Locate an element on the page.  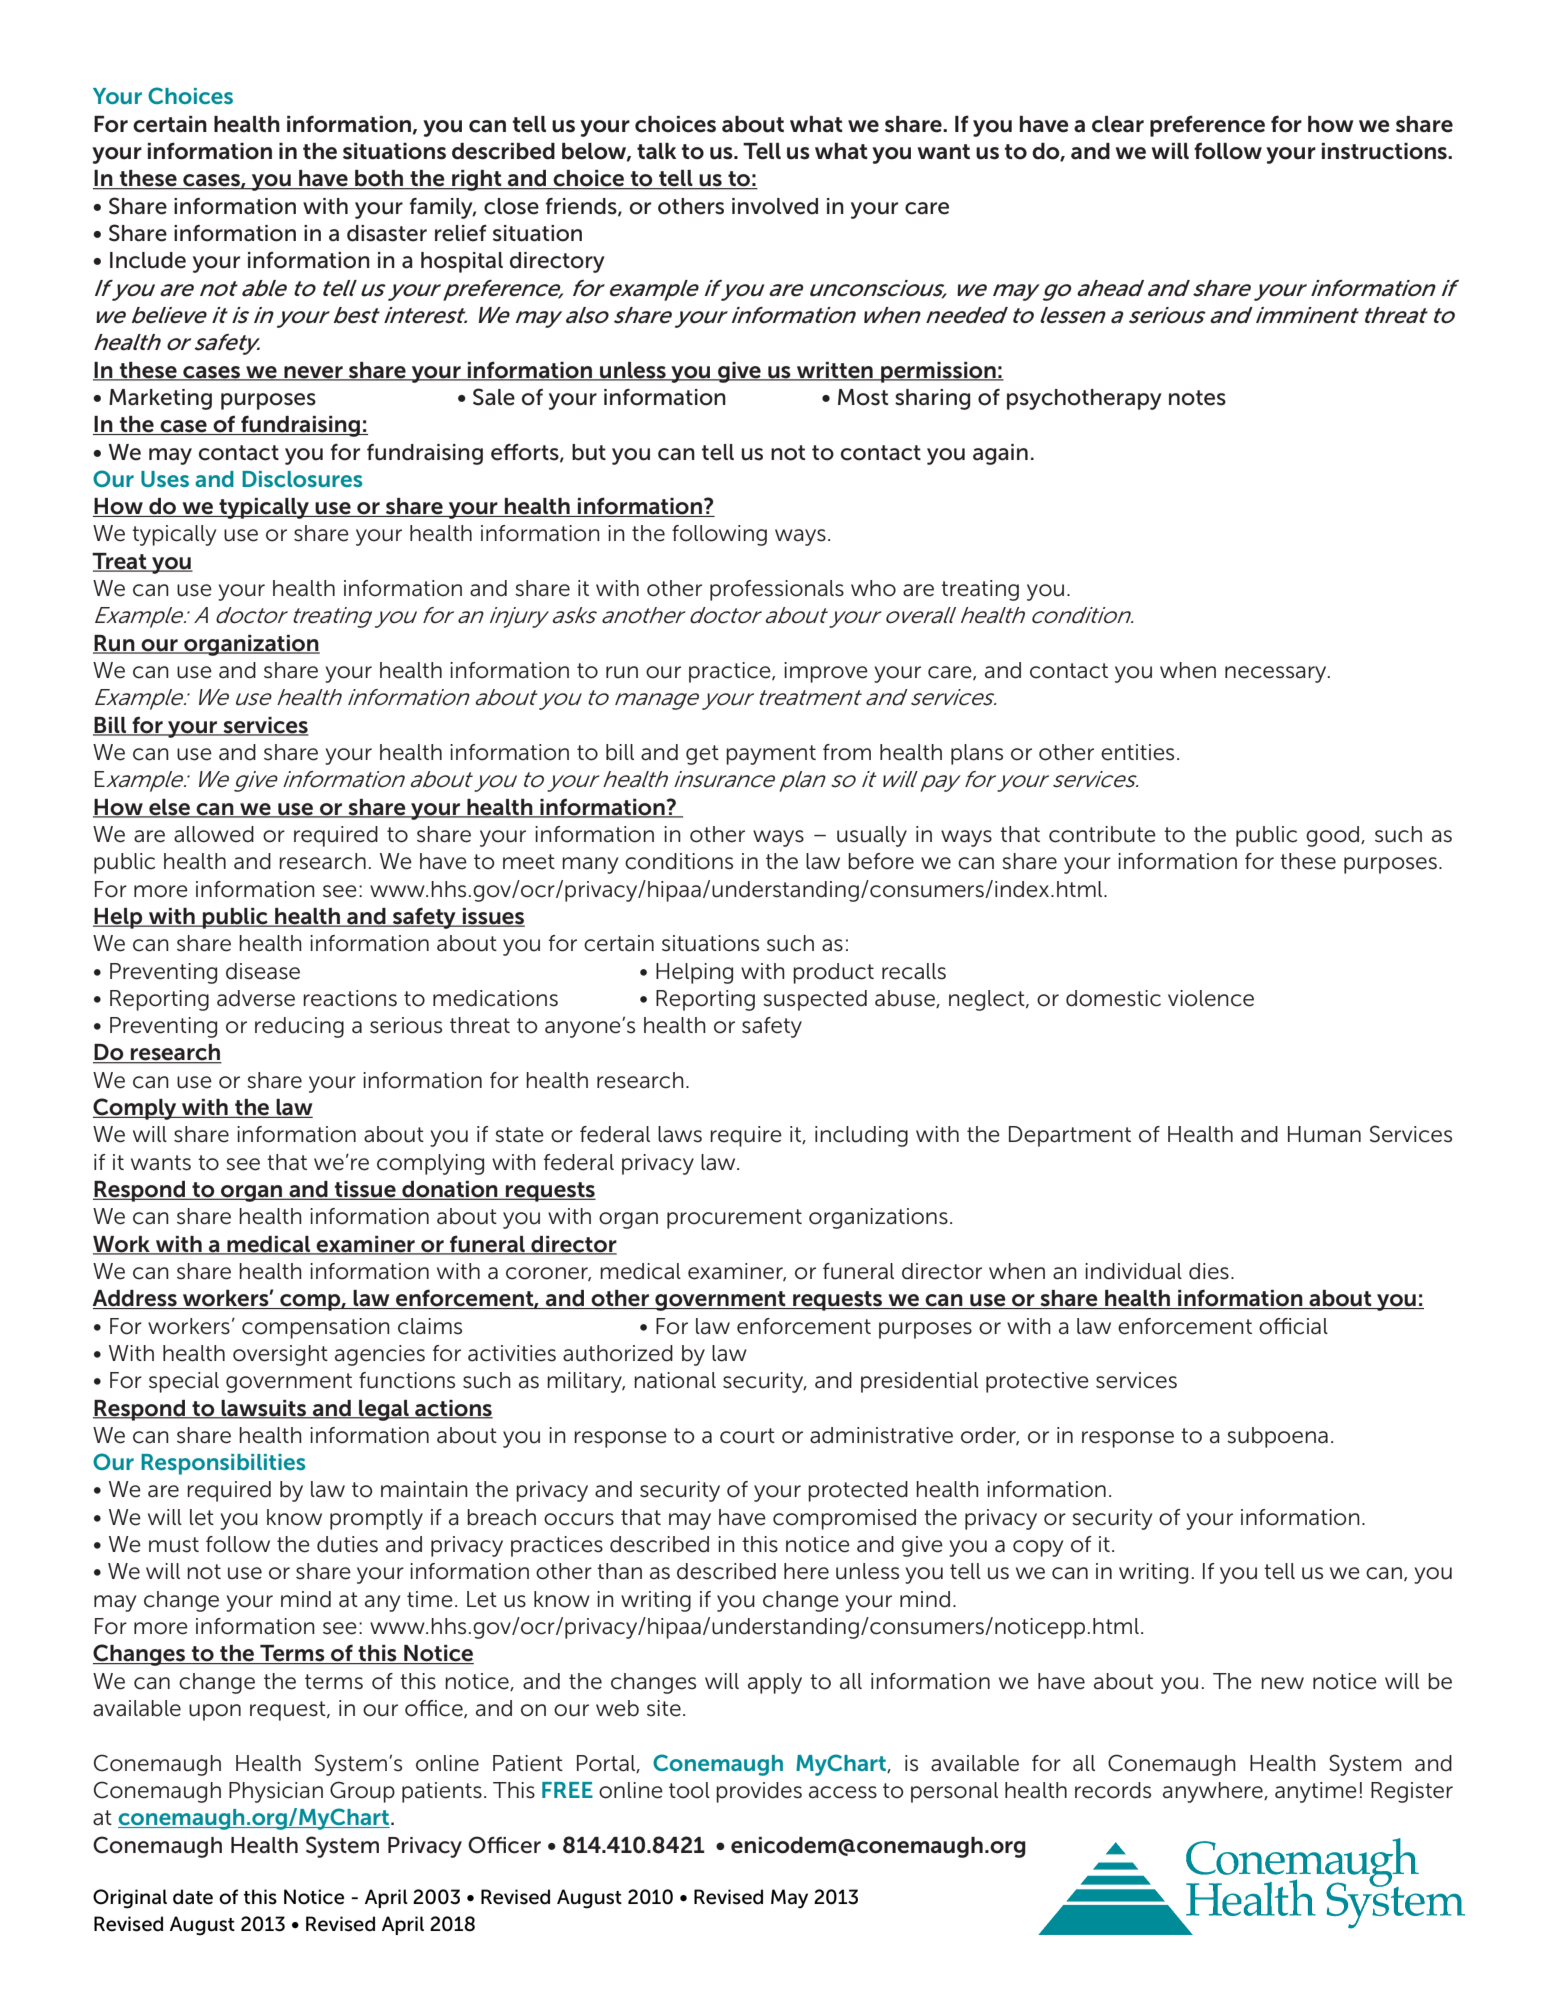
both is located at coordinates (379, 179).
